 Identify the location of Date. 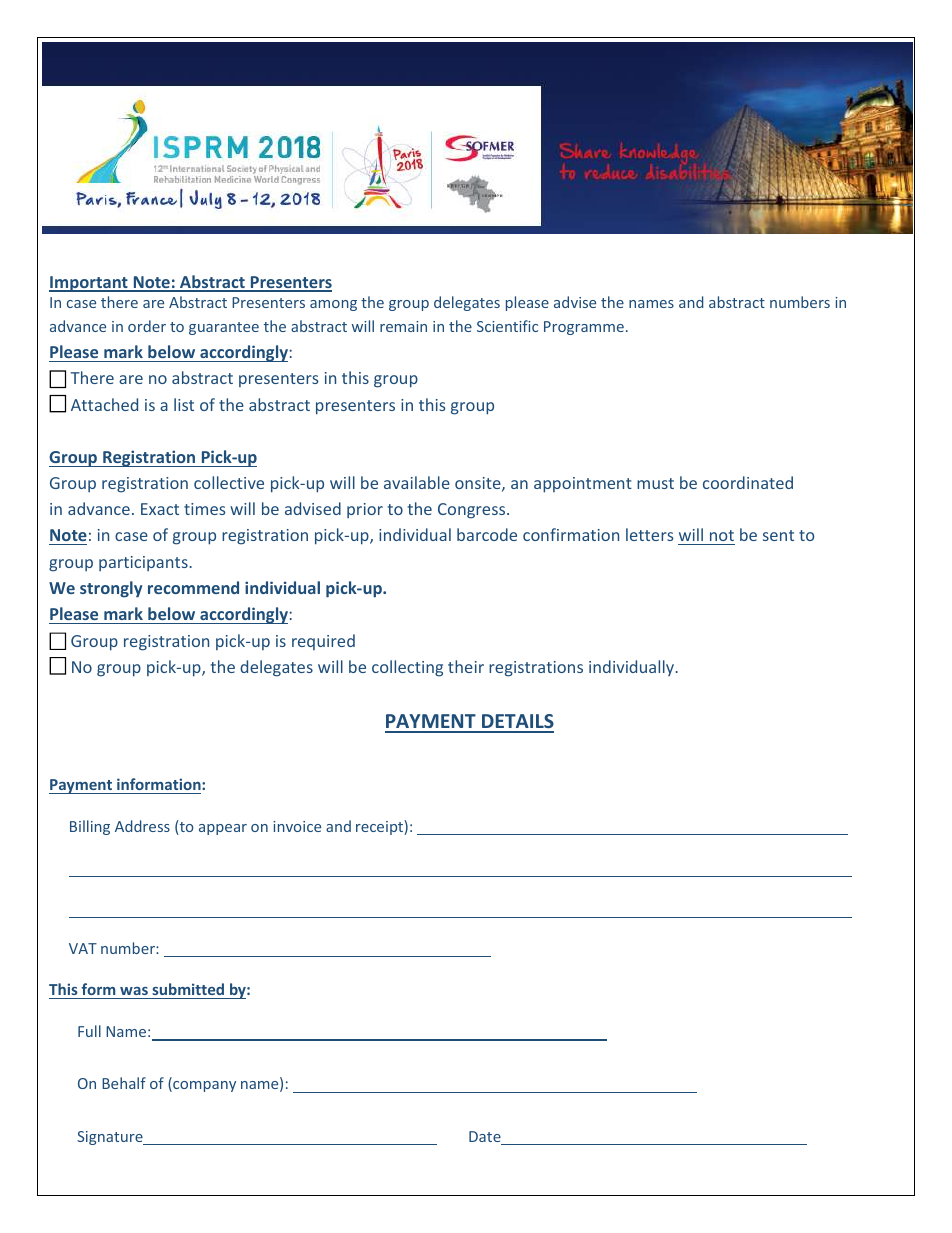
(486, 1138).
